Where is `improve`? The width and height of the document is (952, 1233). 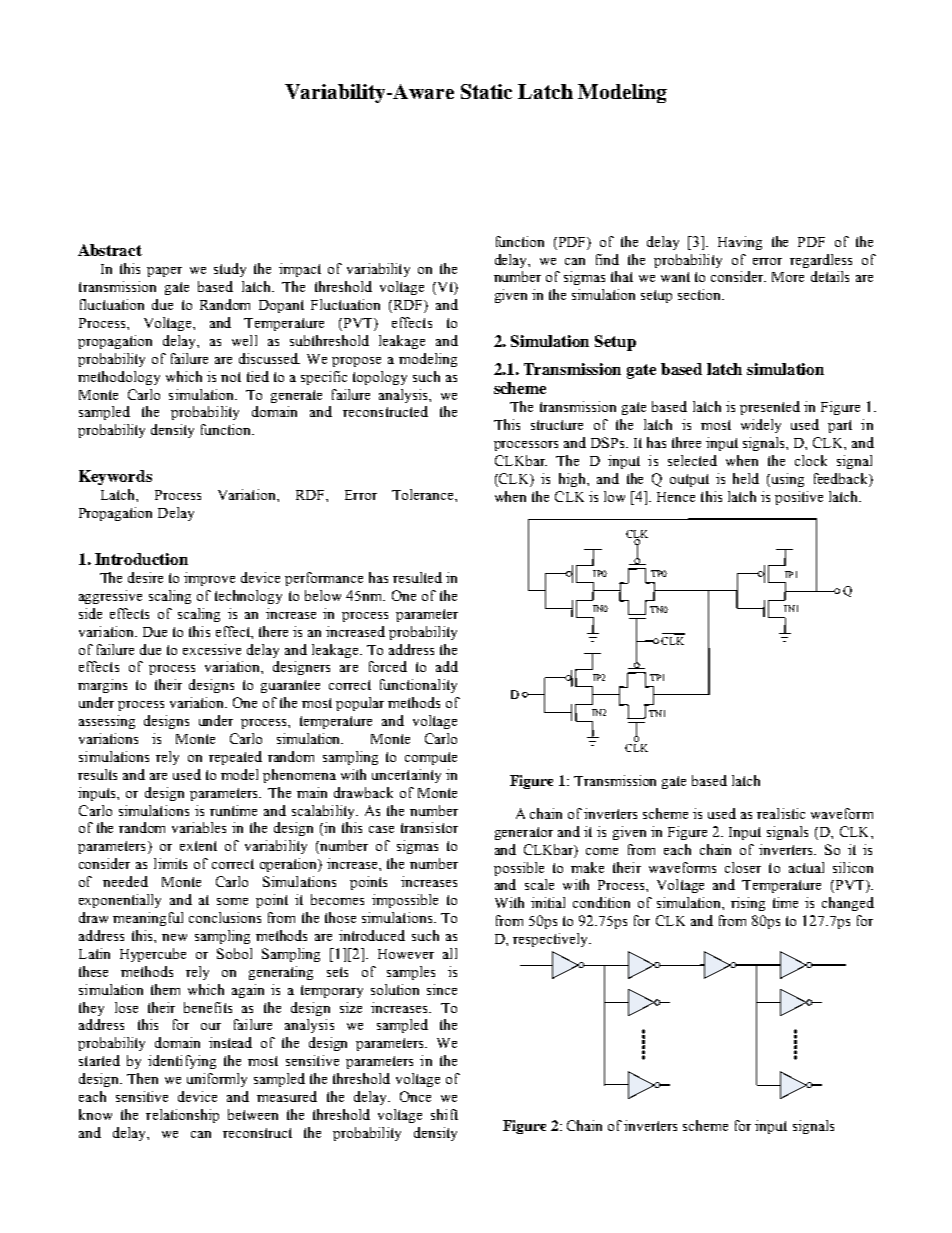 improve is located at coordinates (209, 579).
